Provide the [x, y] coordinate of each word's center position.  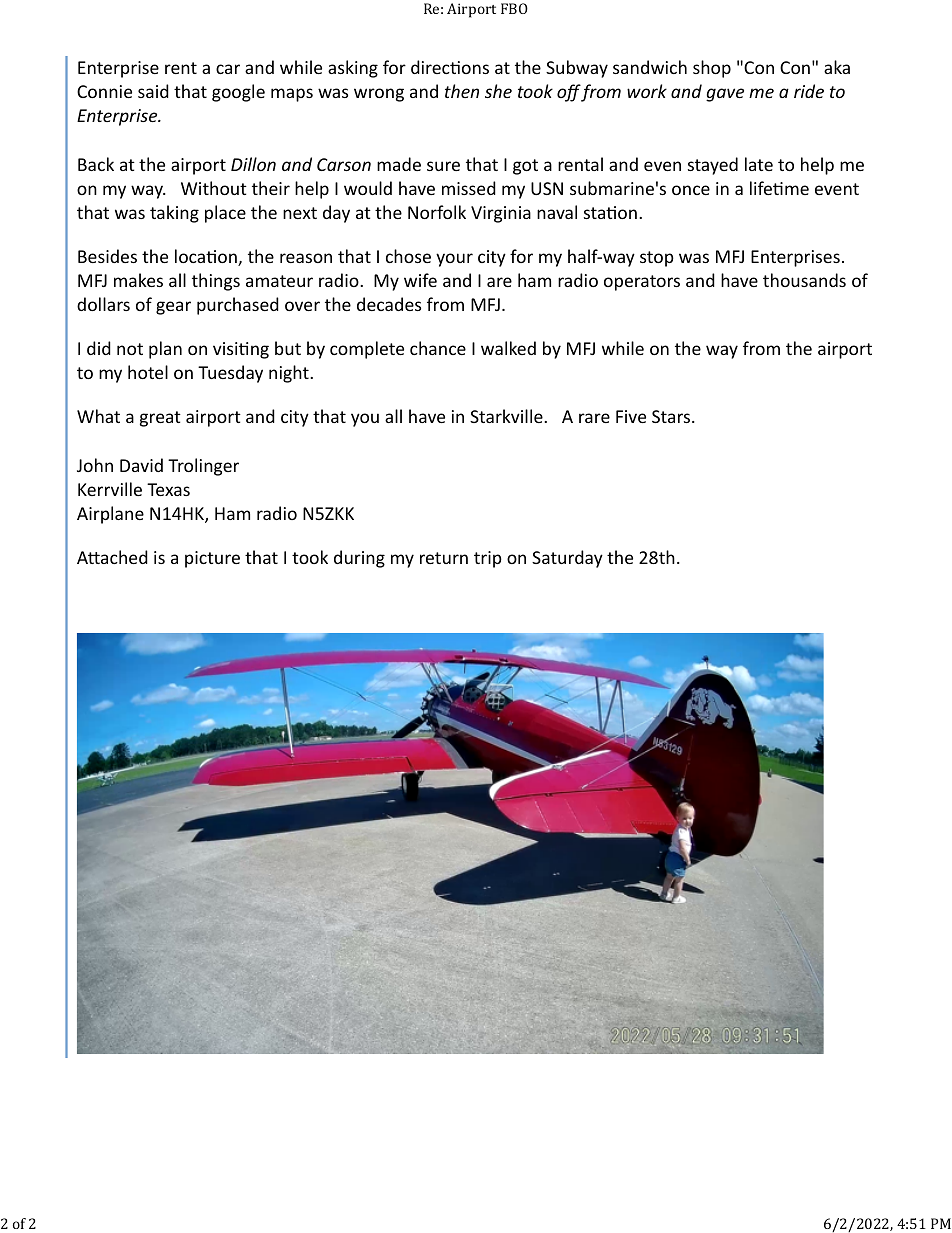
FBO [514, 8]
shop [712, 69]
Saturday [567, 559]
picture [212, 559]
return [444, 558]
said [153, 91]
